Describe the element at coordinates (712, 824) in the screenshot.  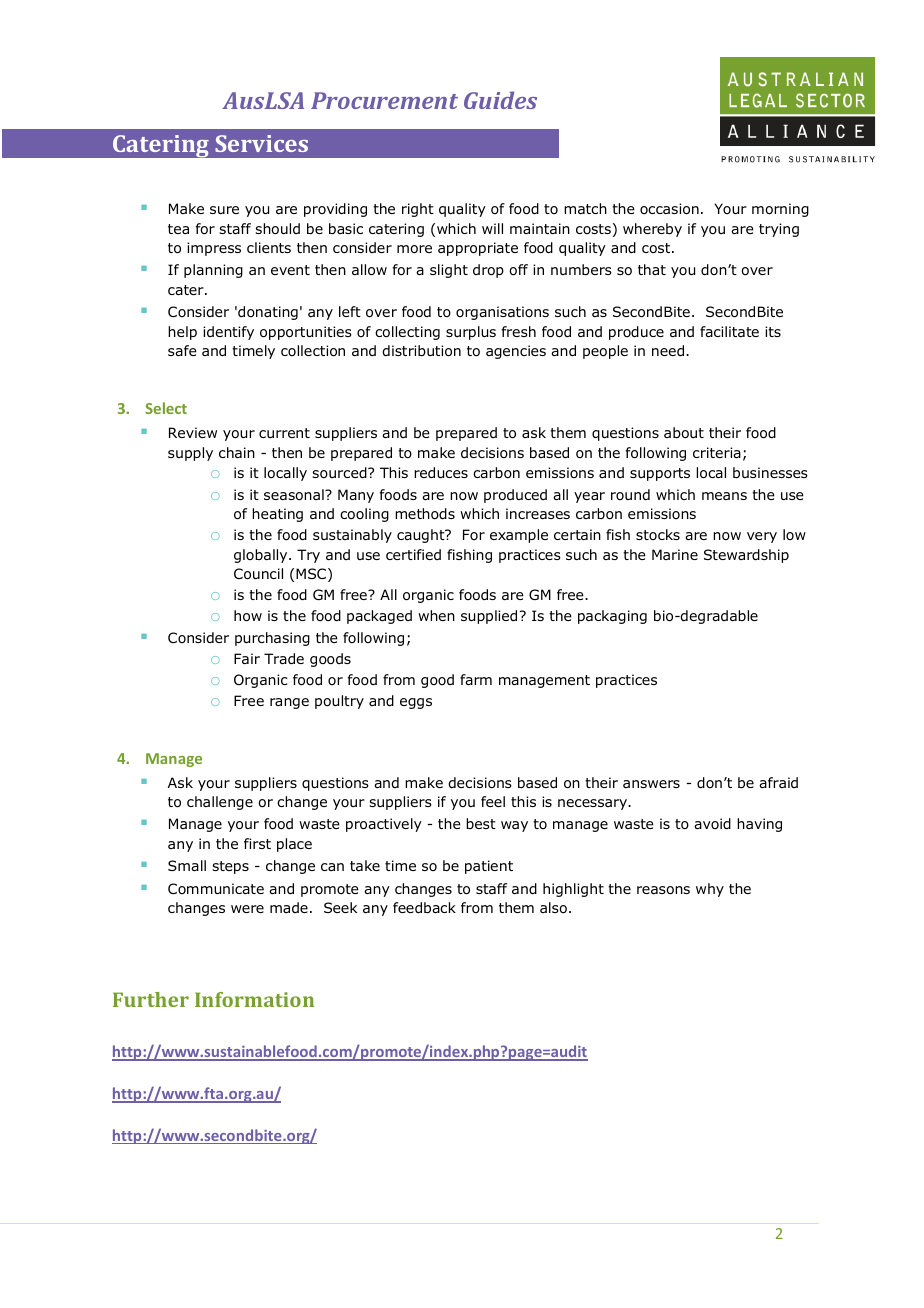
I see `avoid` at that location.
